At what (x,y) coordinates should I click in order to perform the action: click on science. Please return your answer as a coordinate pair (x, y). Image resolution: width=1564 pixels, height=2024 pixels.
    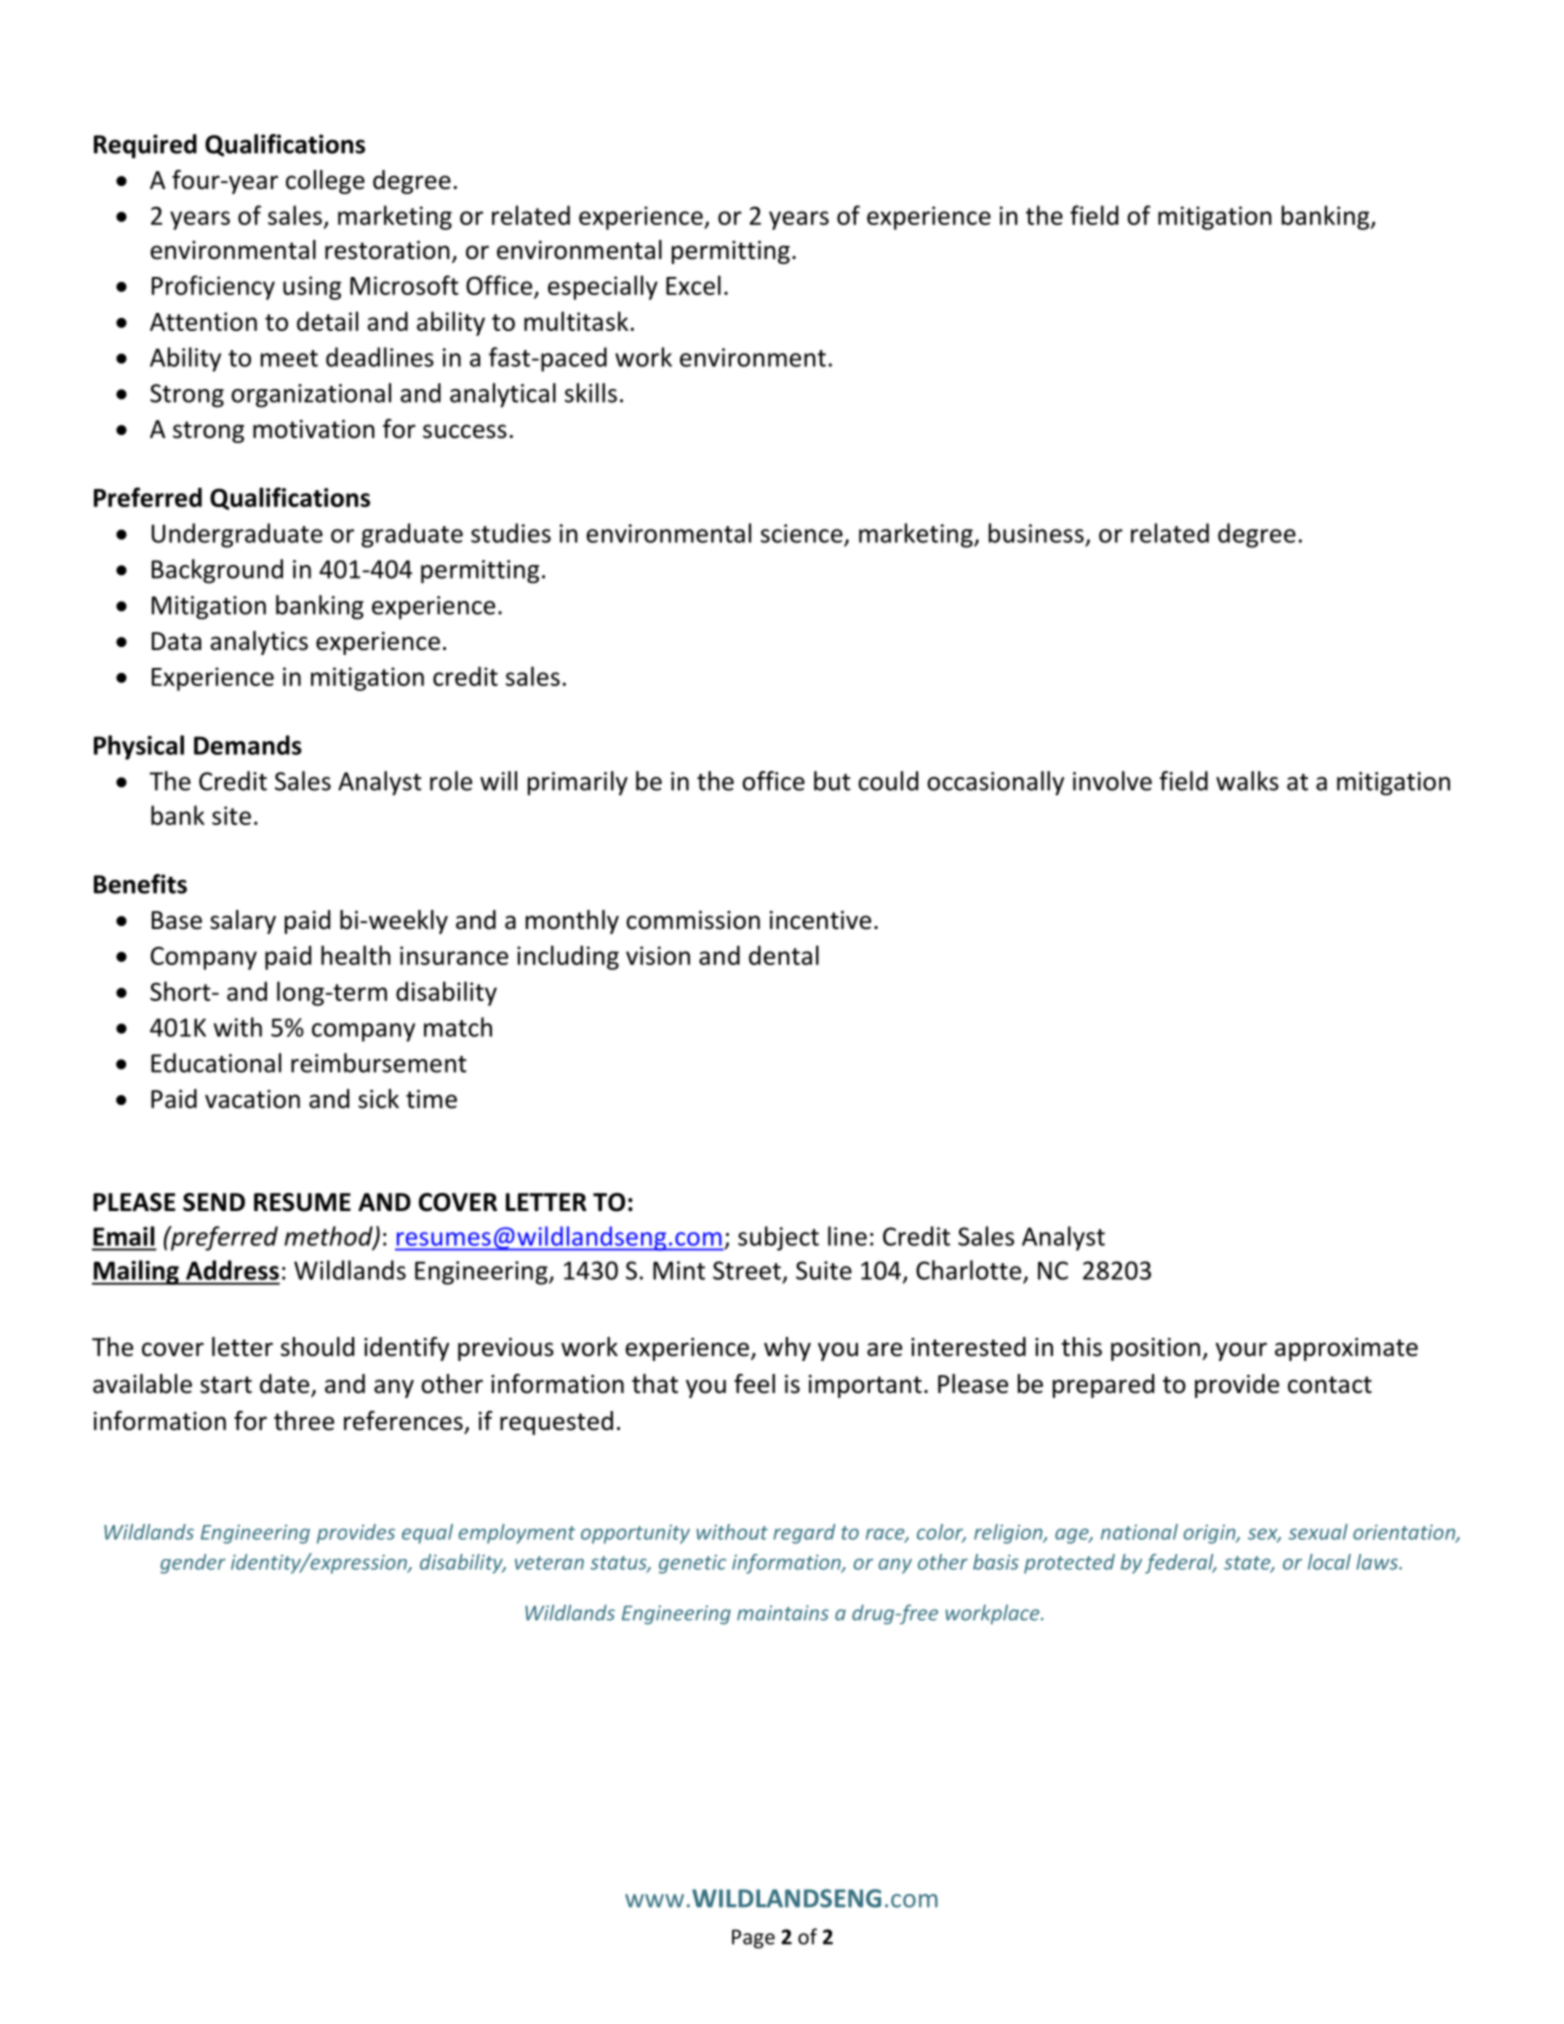
    Looking at the image, I should click on (802, 533).
